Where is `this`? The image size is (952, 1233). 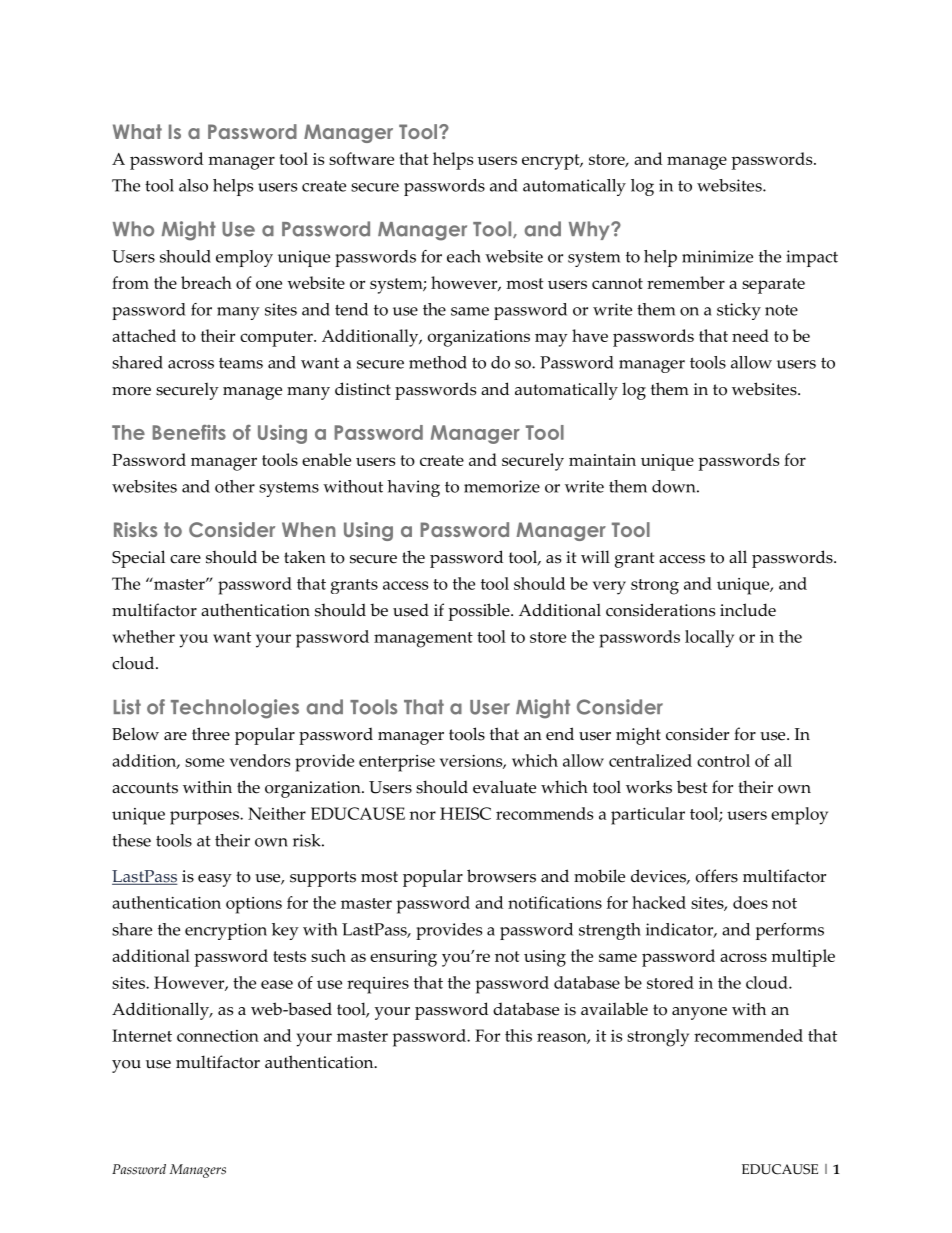
this is located at coordinates (518, 1035).
